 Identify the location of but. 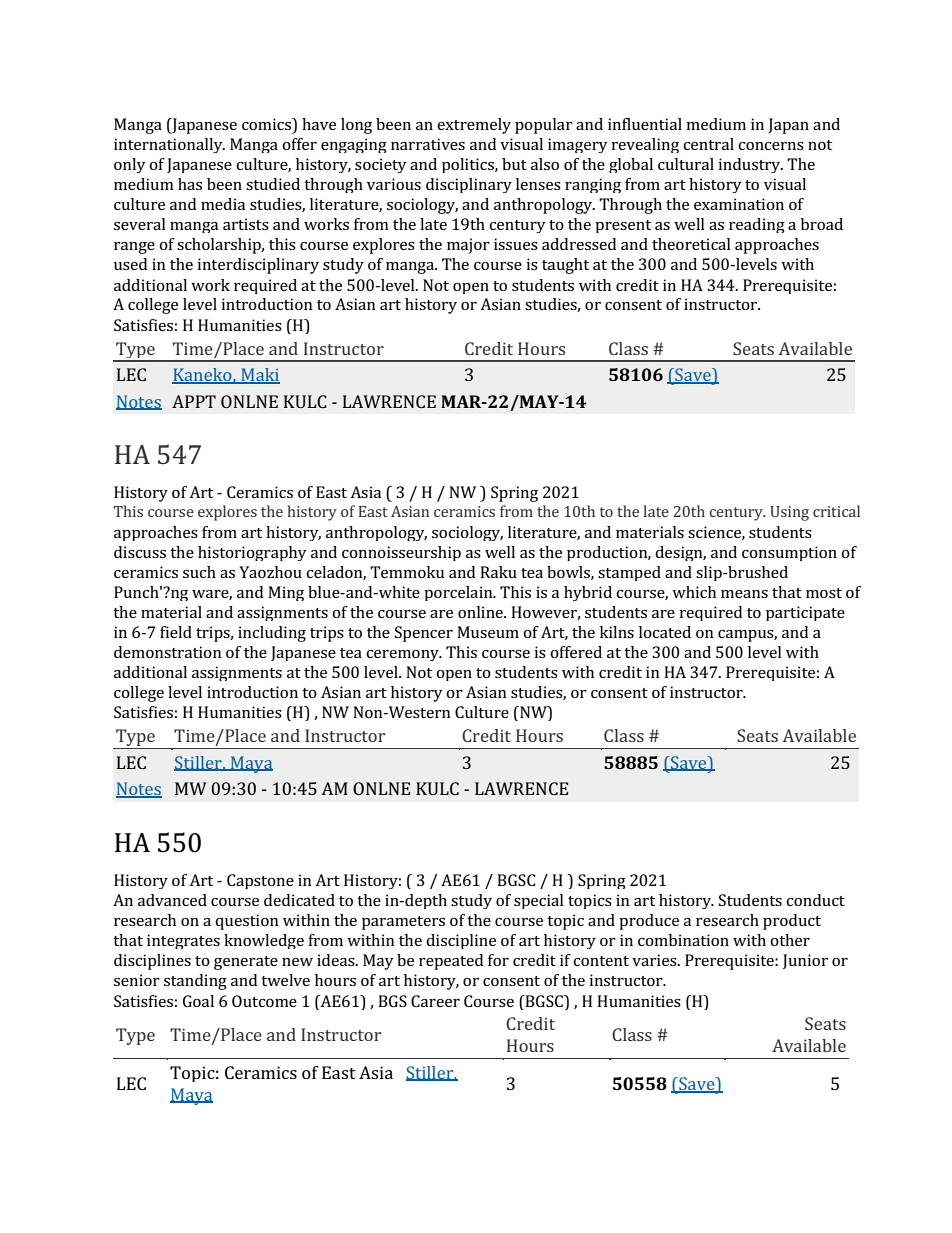
(514, 164).
